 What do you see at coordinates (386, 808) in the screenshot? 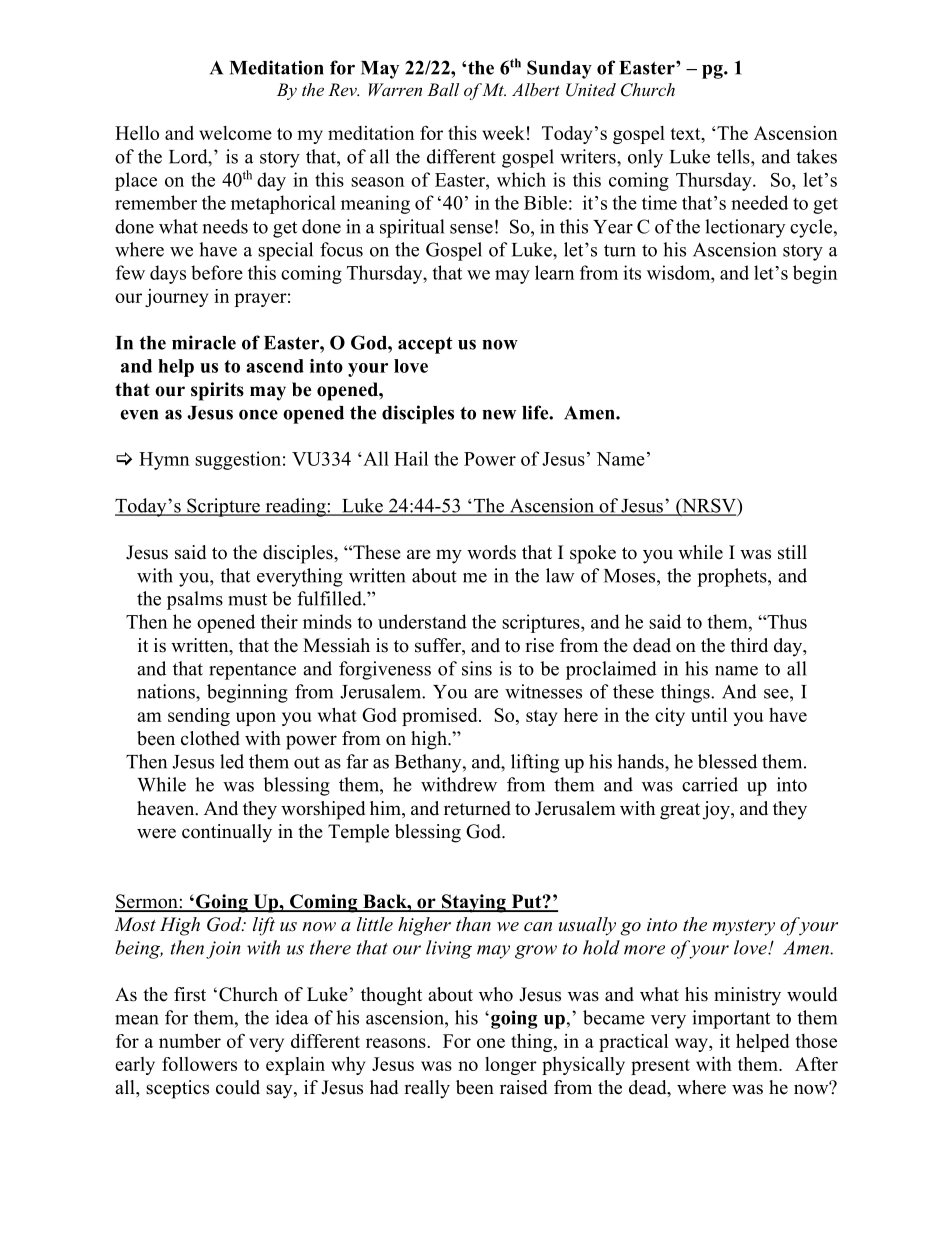
I see `him` at bounding box center [386, 808].
